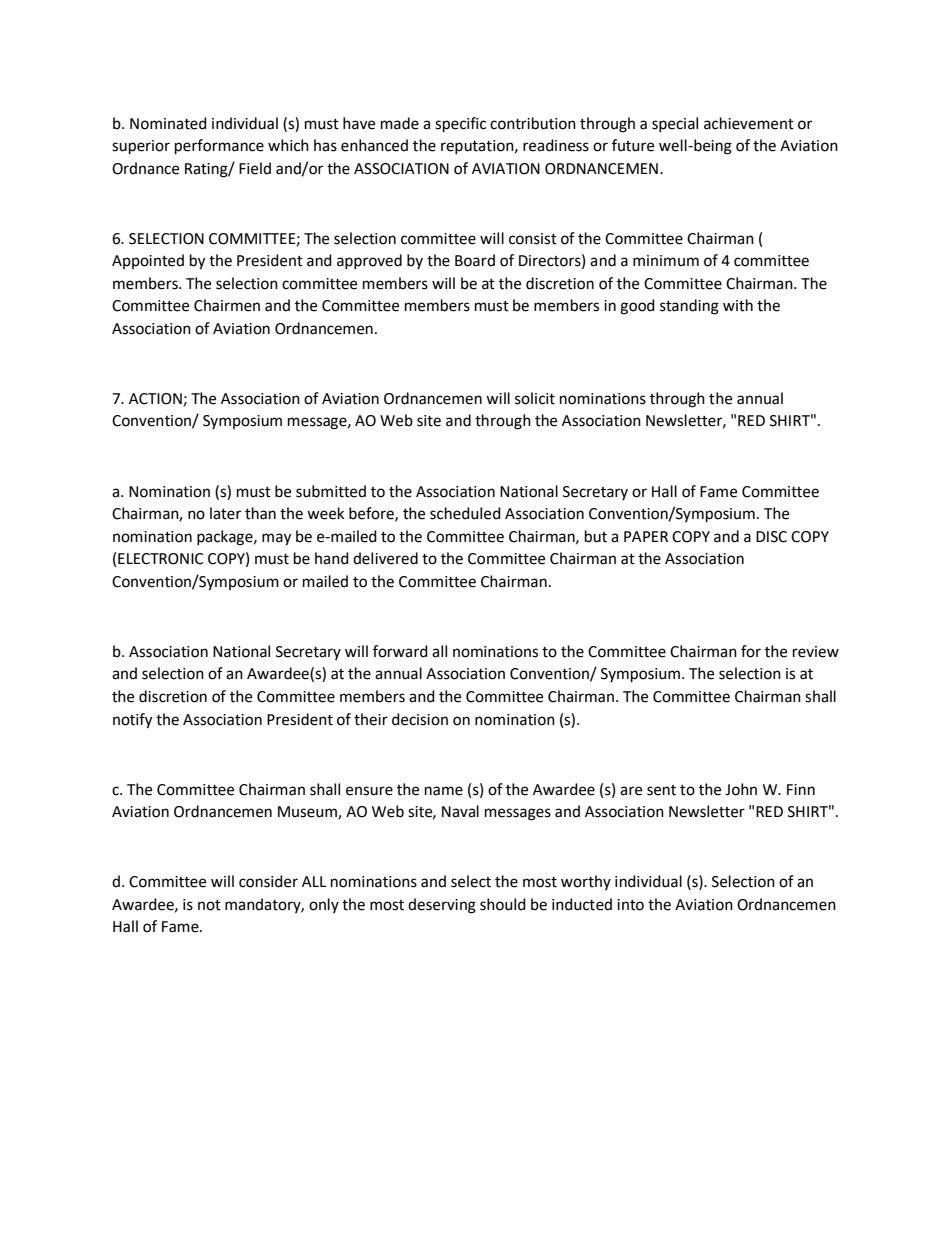  I want to click on specific, so click(460, 125).
